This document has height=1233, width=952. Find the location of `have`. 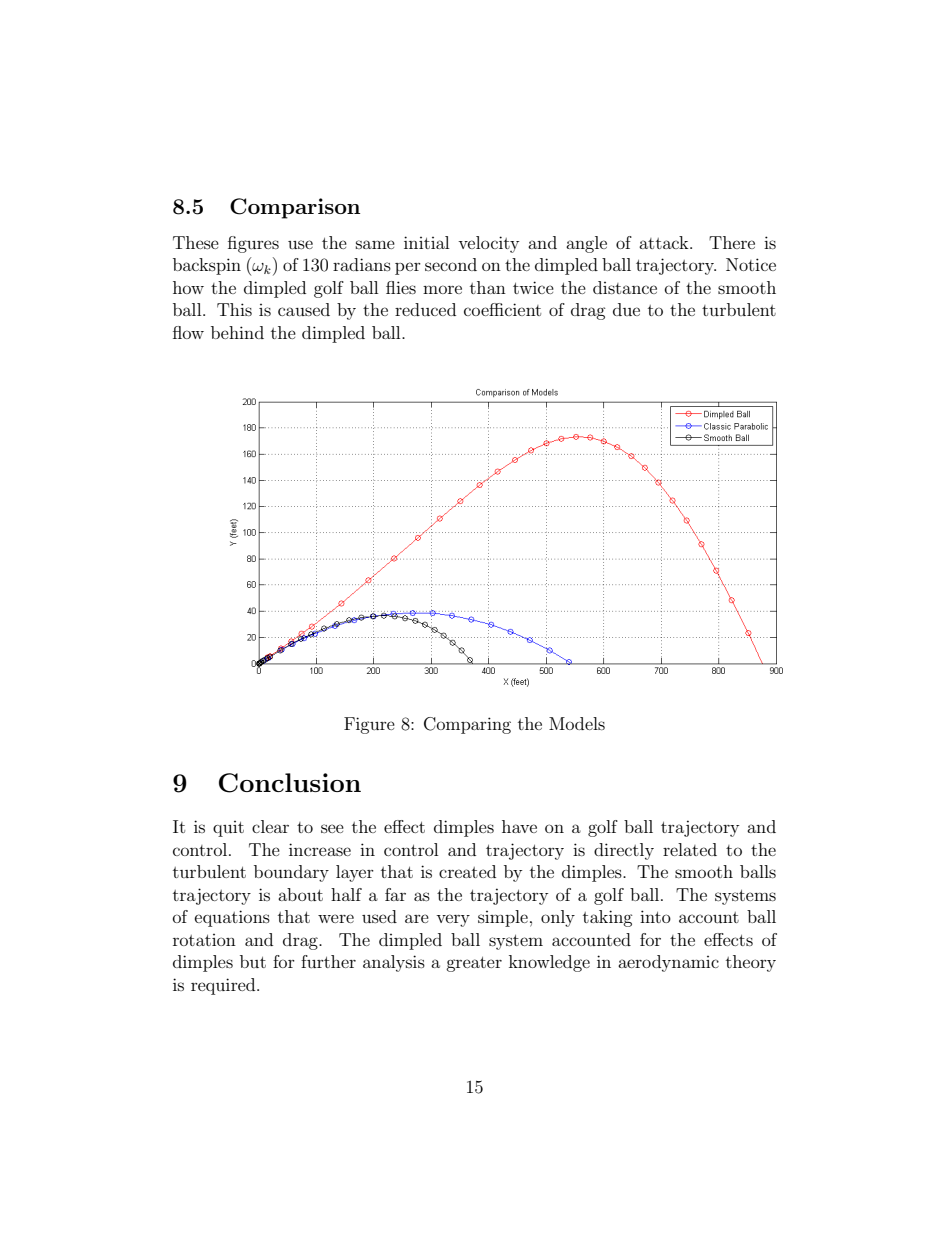

have is located at coordinates (519, 826).
